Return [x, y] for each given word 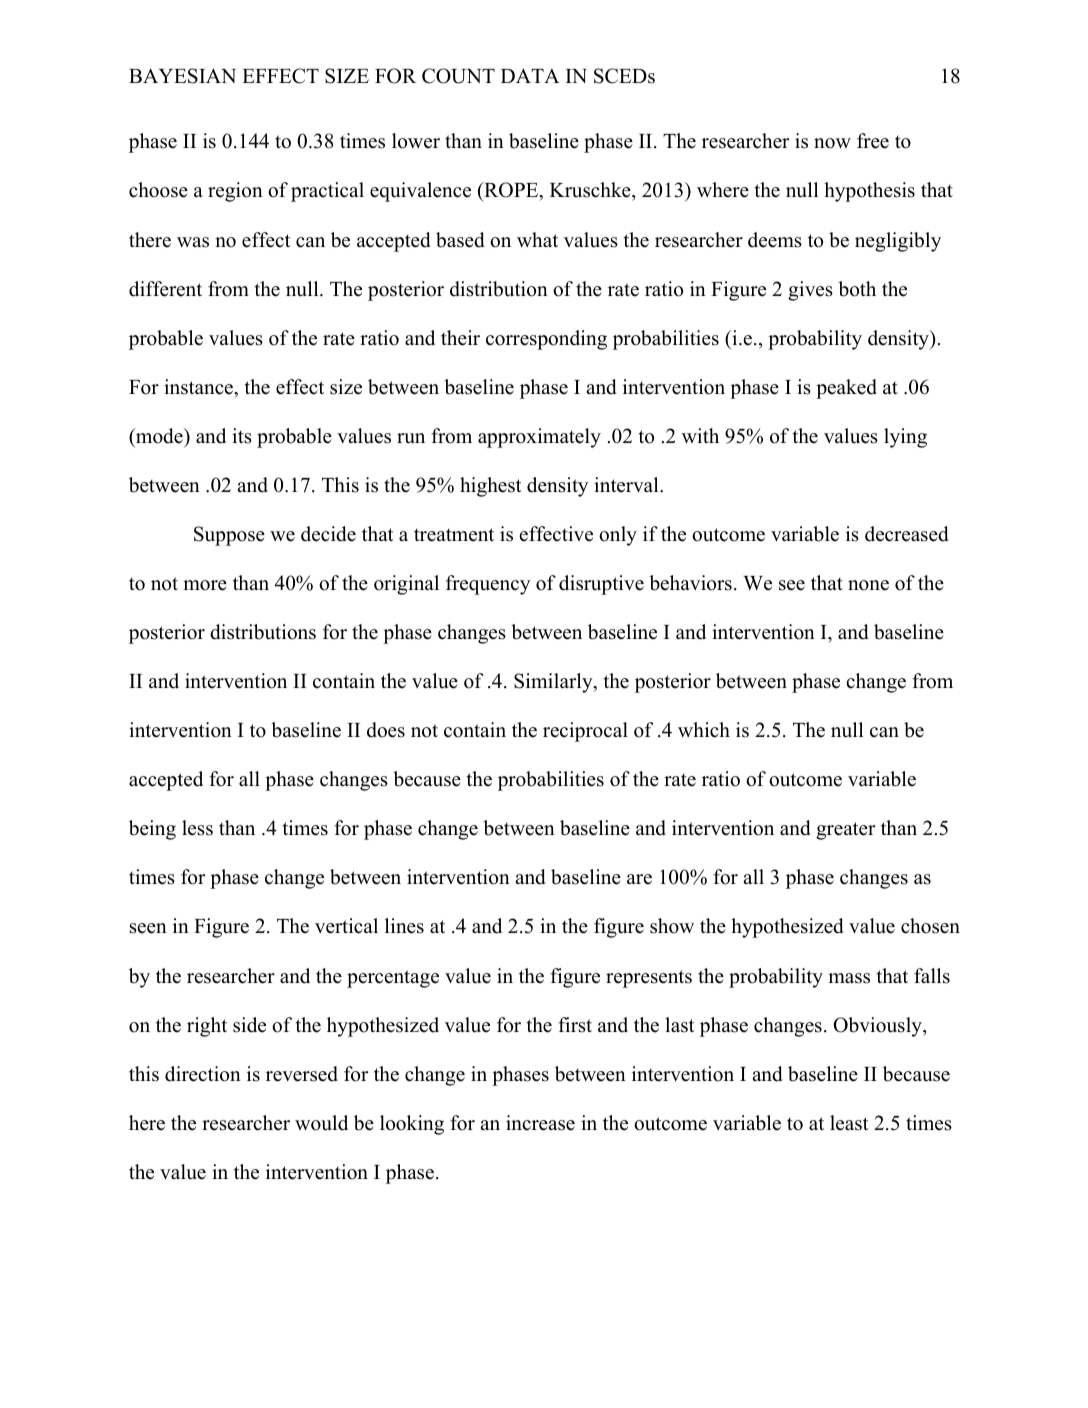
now [832, 143]
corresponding [546, 340]
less [197, 828]
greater [845, 831]
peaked [846, 389]
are [639, 879]
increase [540, 1123]
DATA [530, 75]
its [242, 436]
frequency [488, 585]
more [205, 585]
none [868, 585]
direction [203, 1074]
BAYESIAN [182, 76]
